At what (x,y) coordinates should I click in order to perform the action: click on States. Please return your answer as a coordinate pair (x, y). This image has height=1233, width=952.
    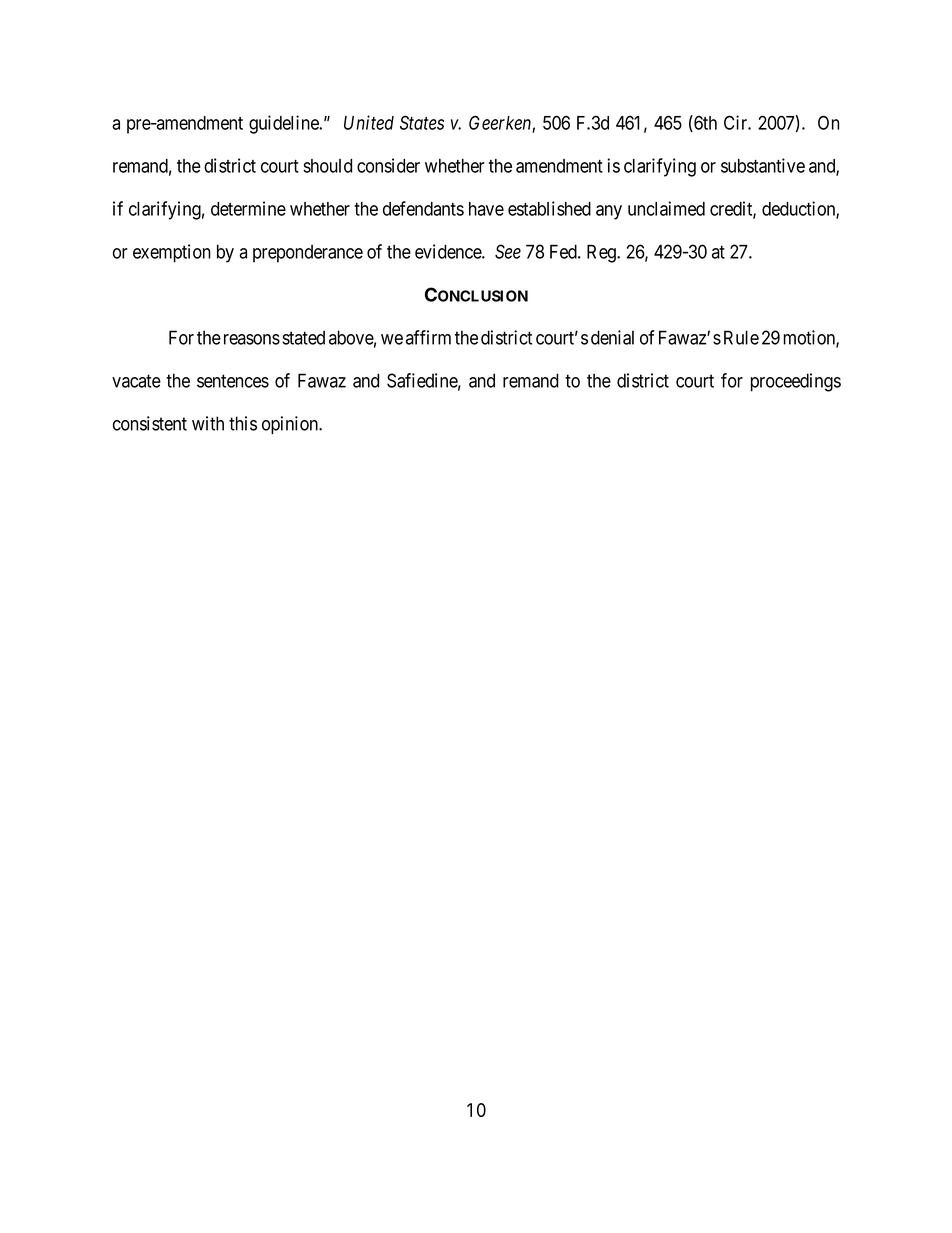
    Looking at the image, I should click on (422, 122).
